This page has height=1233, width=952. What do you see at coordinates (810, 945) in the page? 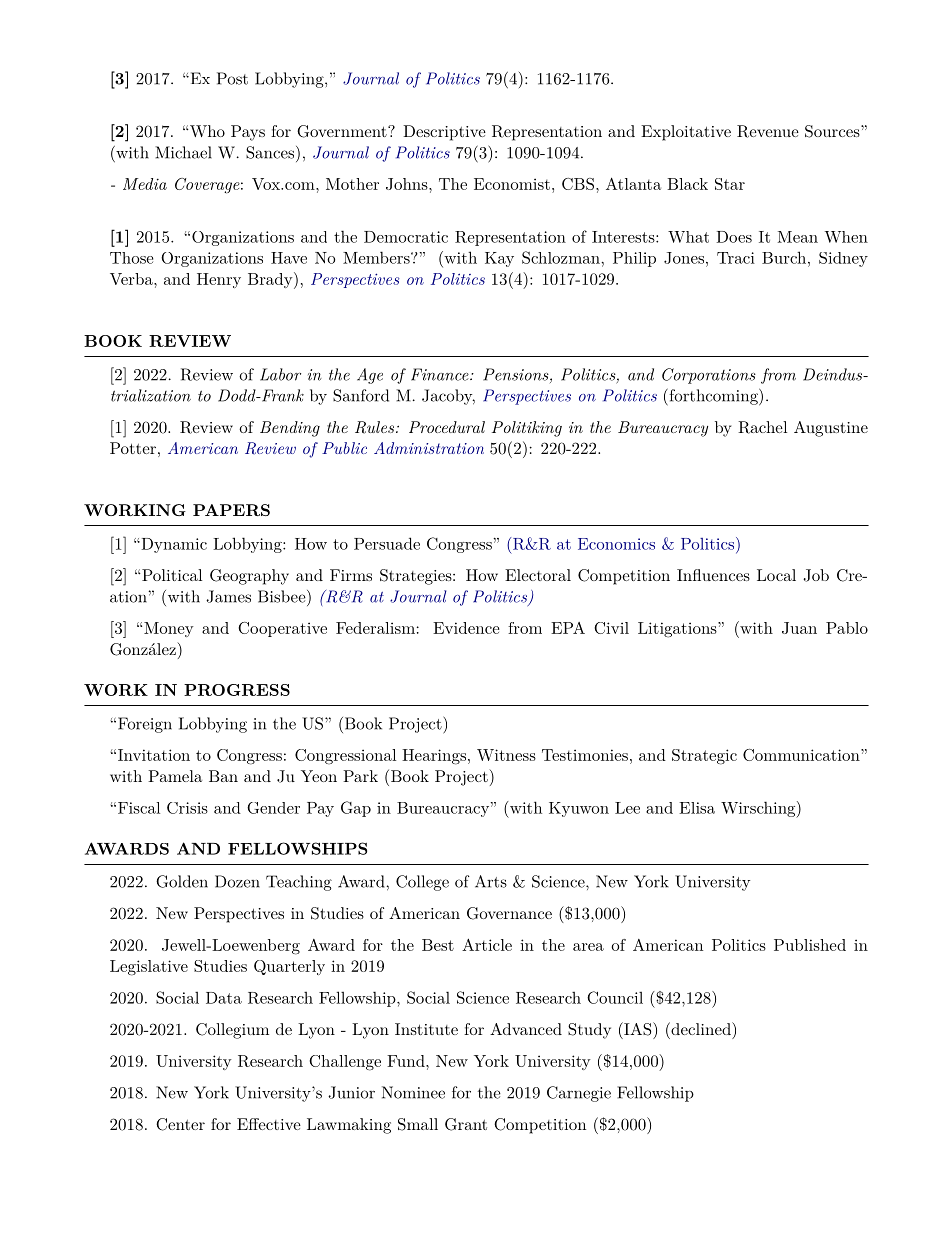
I see `Published` at bounding box center [810, 945].
